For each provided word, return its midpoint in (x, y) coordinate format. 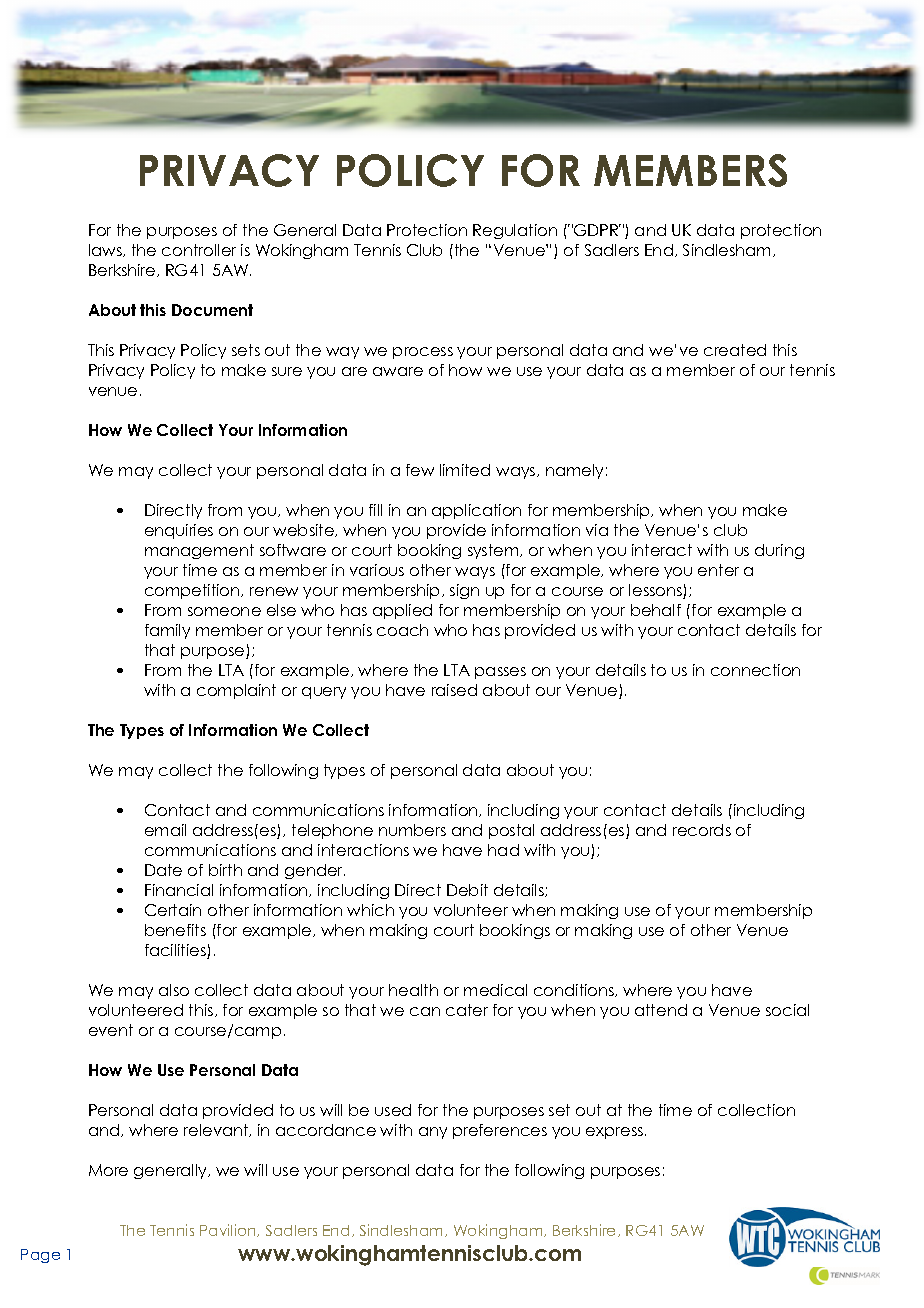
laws (106, 250)
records (702, 830)
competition (193, 591)
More (108, 1170)
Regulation (515, 231)
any (433, 1133)
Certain (173, 910)
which (370, 910)
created (735, 350)
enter (718, 570)
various (377, 570)
